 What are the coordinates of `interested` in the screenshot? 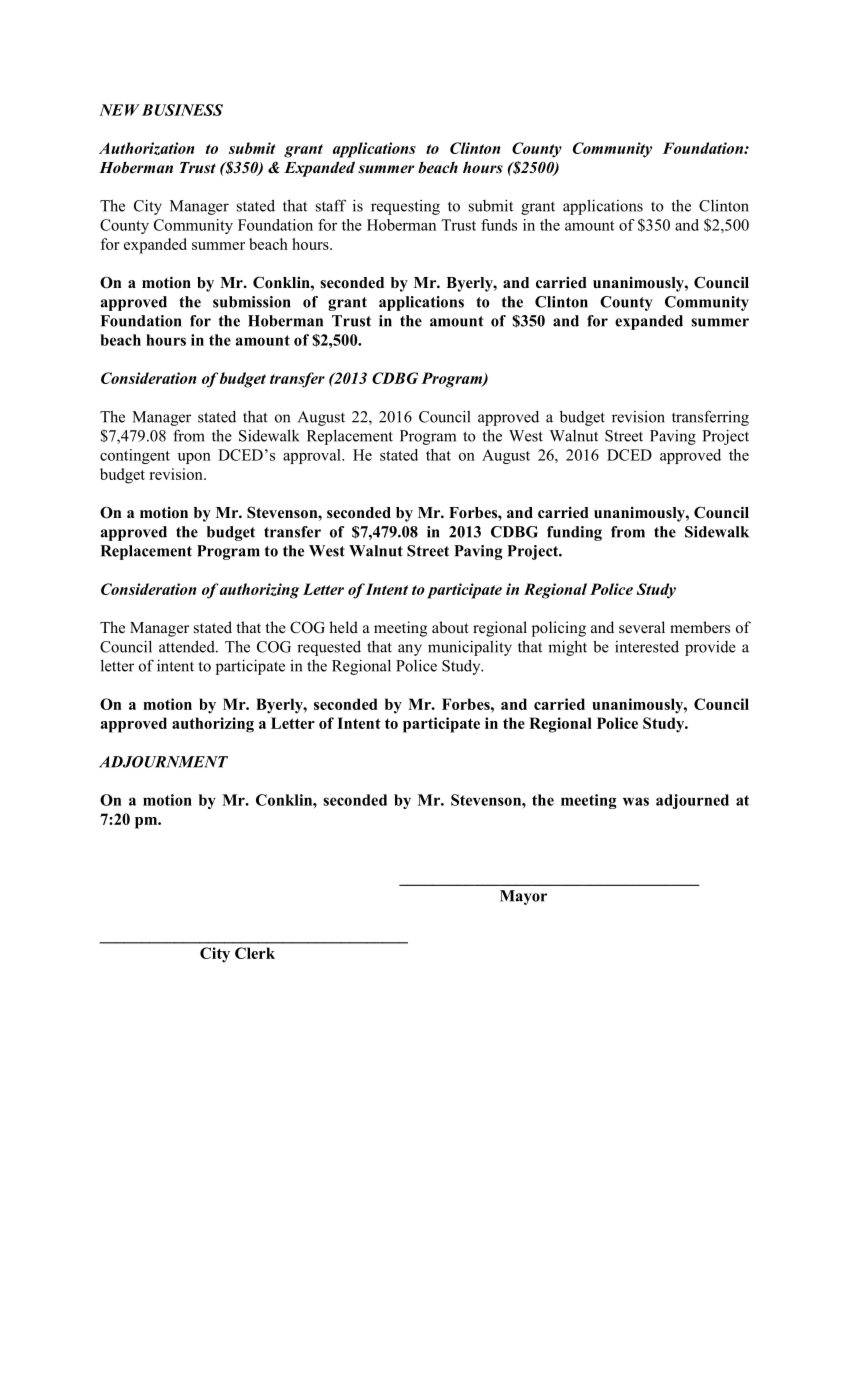 It's located at (647, 646).
